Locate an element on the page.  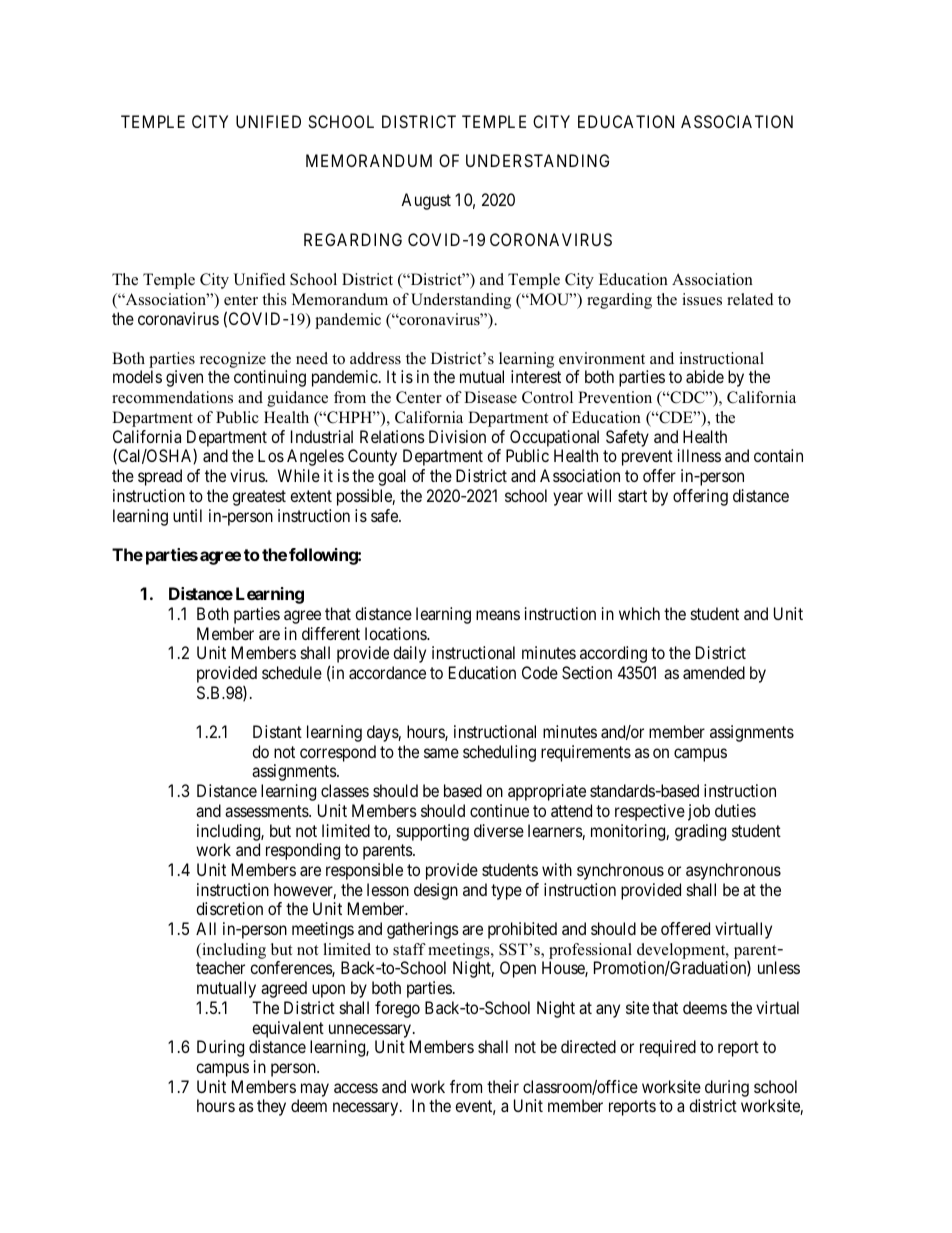
design is located at coordinates (436, 891).
